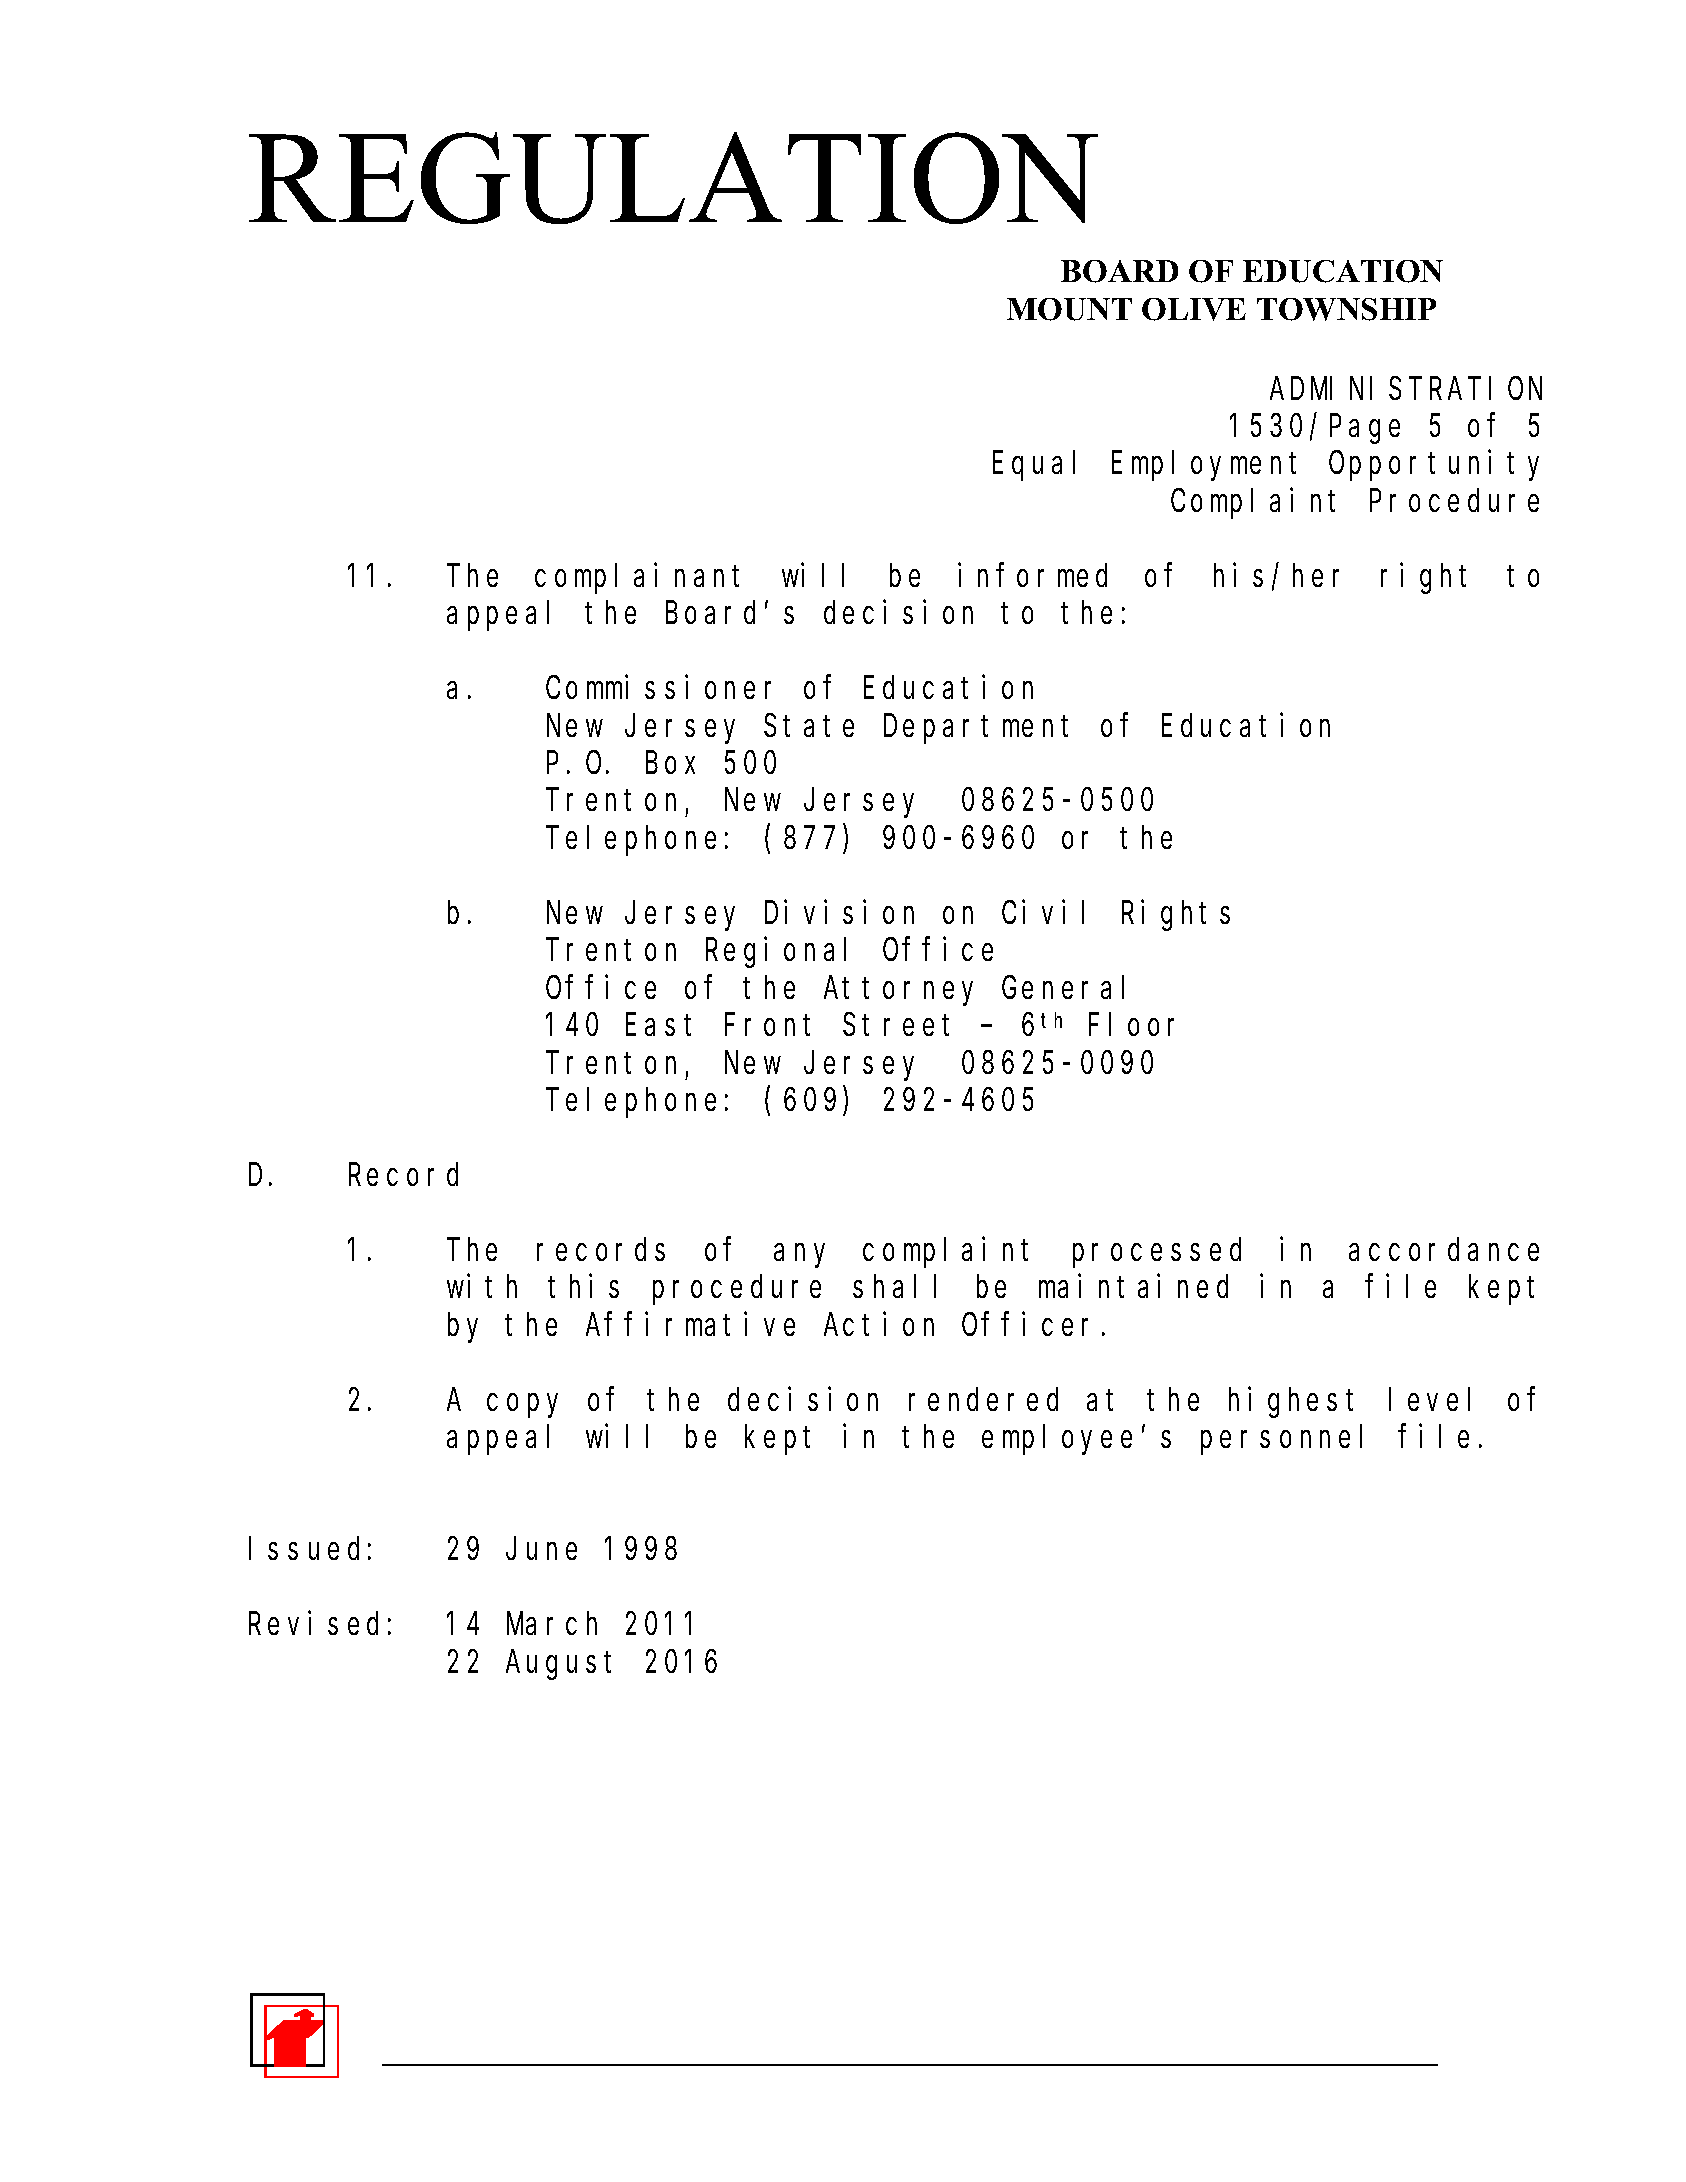 Image resolution: width=1686 pixels, height=2182 pixels. I want to click on Affirmative, so click(690, 1324).
